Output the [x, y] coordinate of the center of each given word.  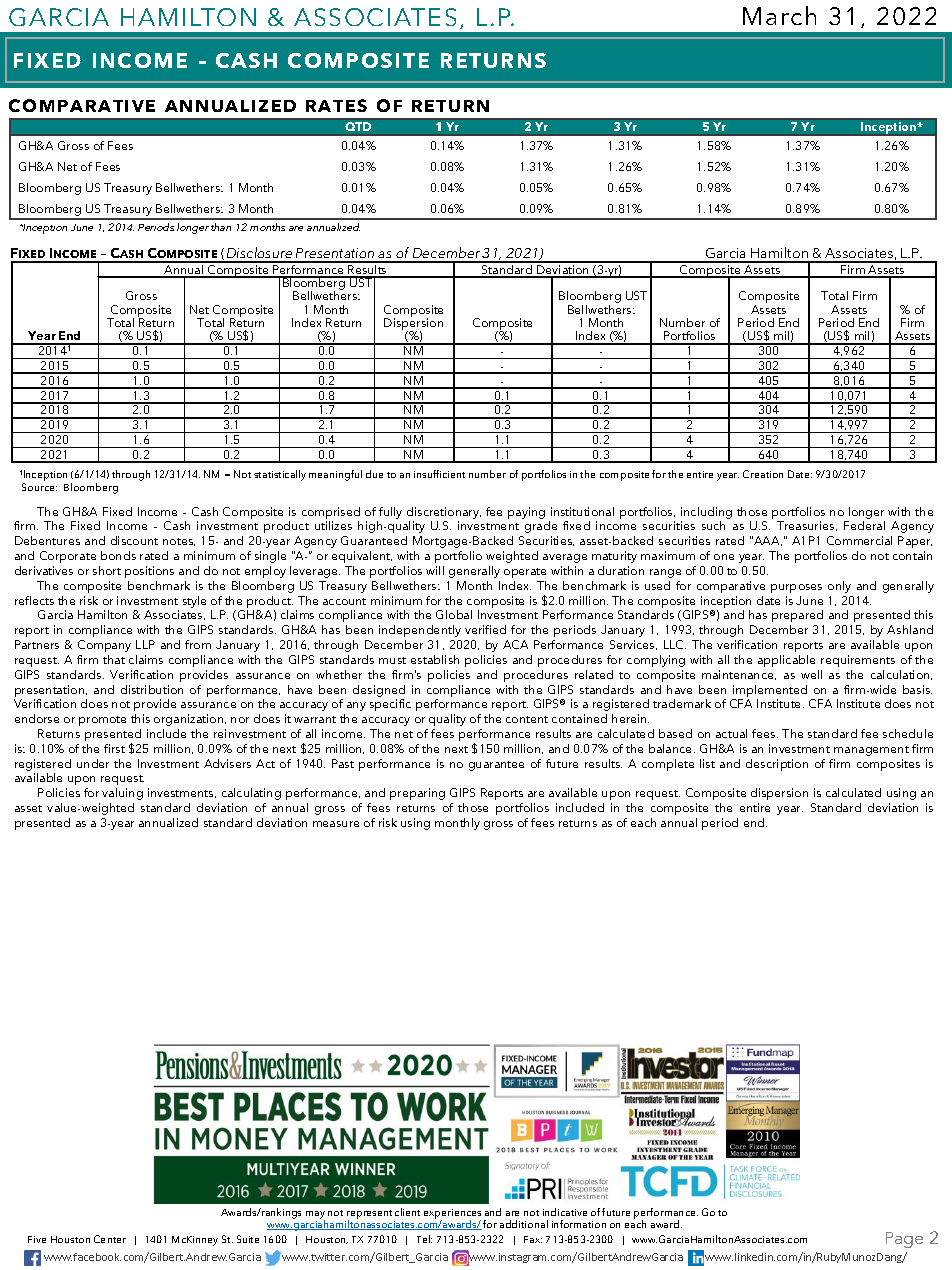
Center [110, 1239]
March [779, 15]
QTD [358, 126]
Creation [763, 474]
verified [485, 629]
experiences [452, 1215]
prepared [797, 616]
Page [904, 1240]
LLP [145, 644]
